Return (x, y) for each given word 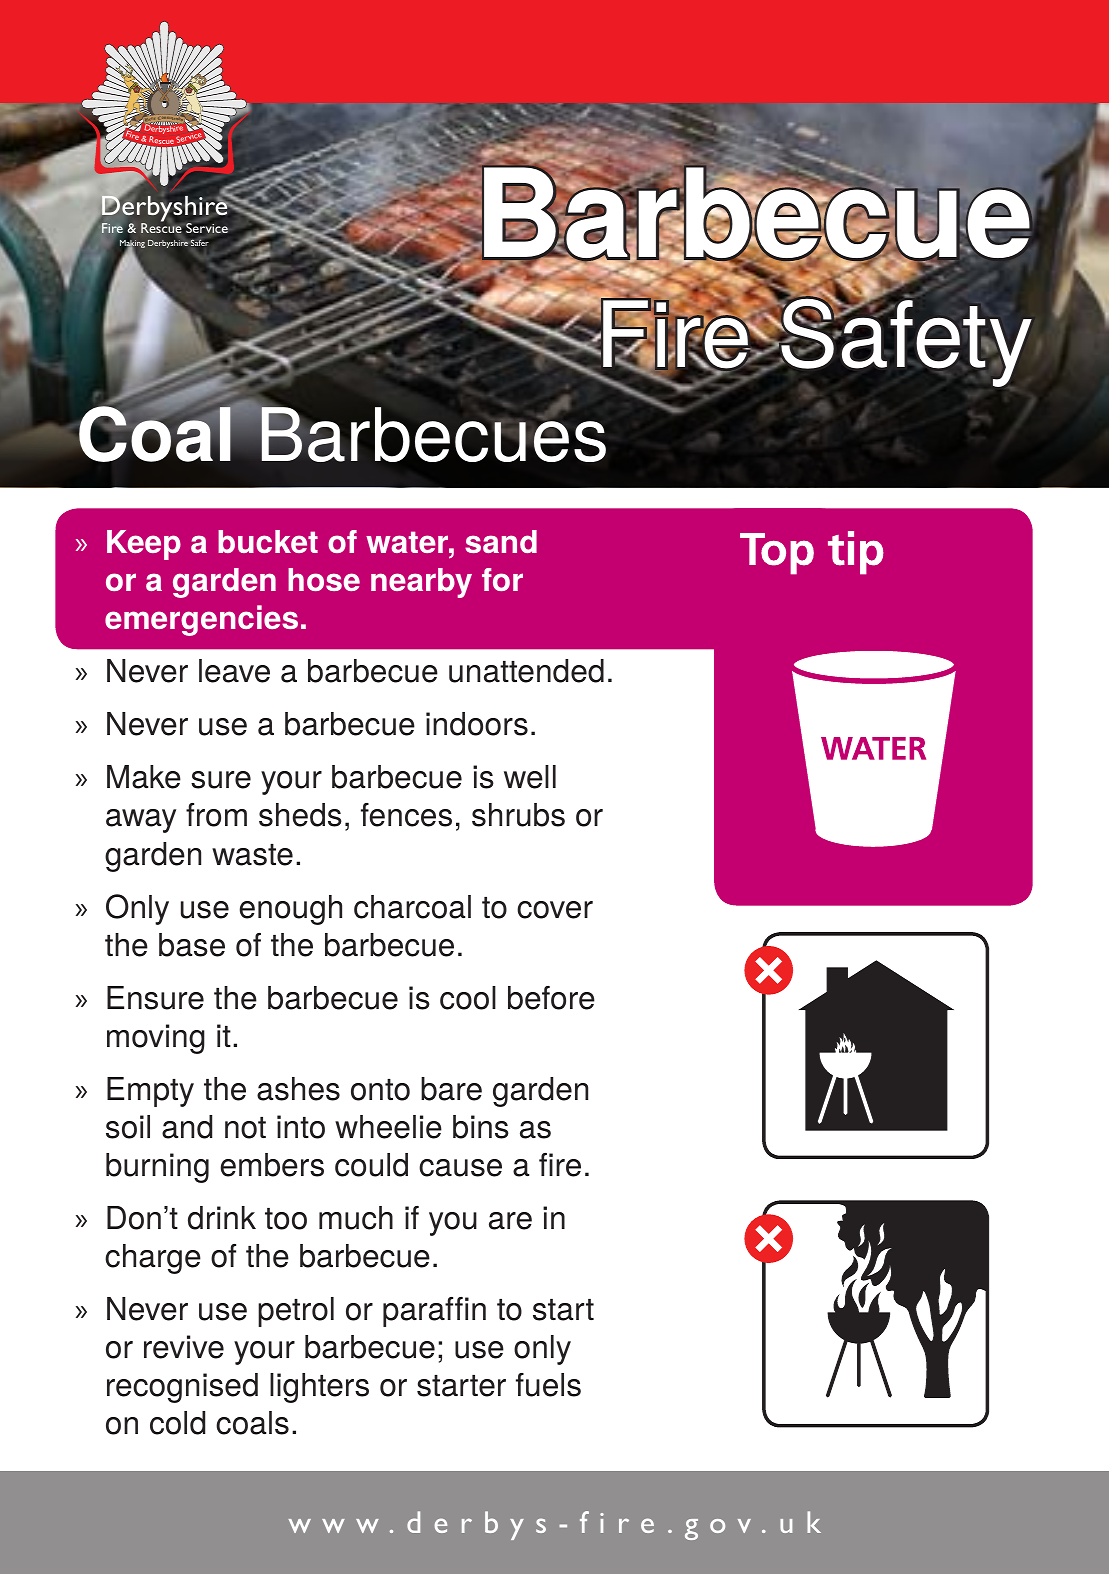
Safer (200, 242)
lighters (319, 1388)
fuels (548, 1385)
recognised (182, 1388)
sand (501, 541)
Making (132, 245)
